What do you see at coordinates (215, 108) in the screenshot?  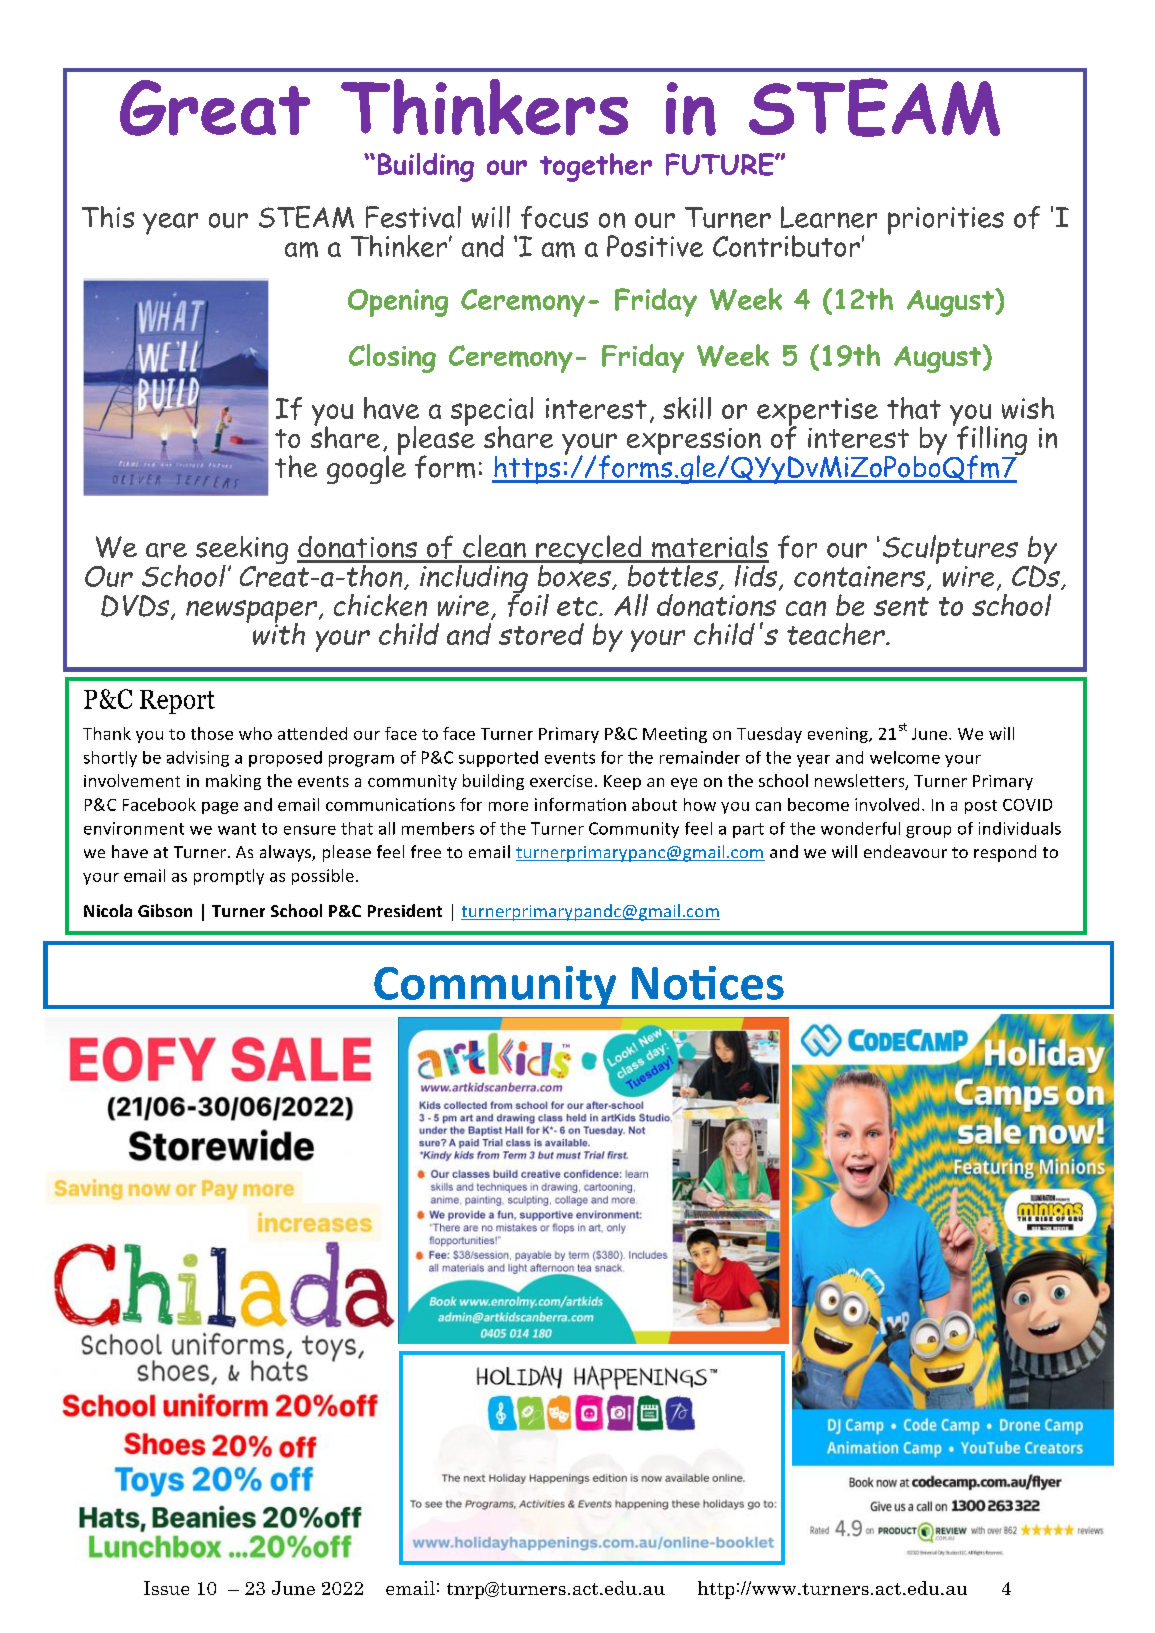 I see `Great` at bounding box center [215, 108].
